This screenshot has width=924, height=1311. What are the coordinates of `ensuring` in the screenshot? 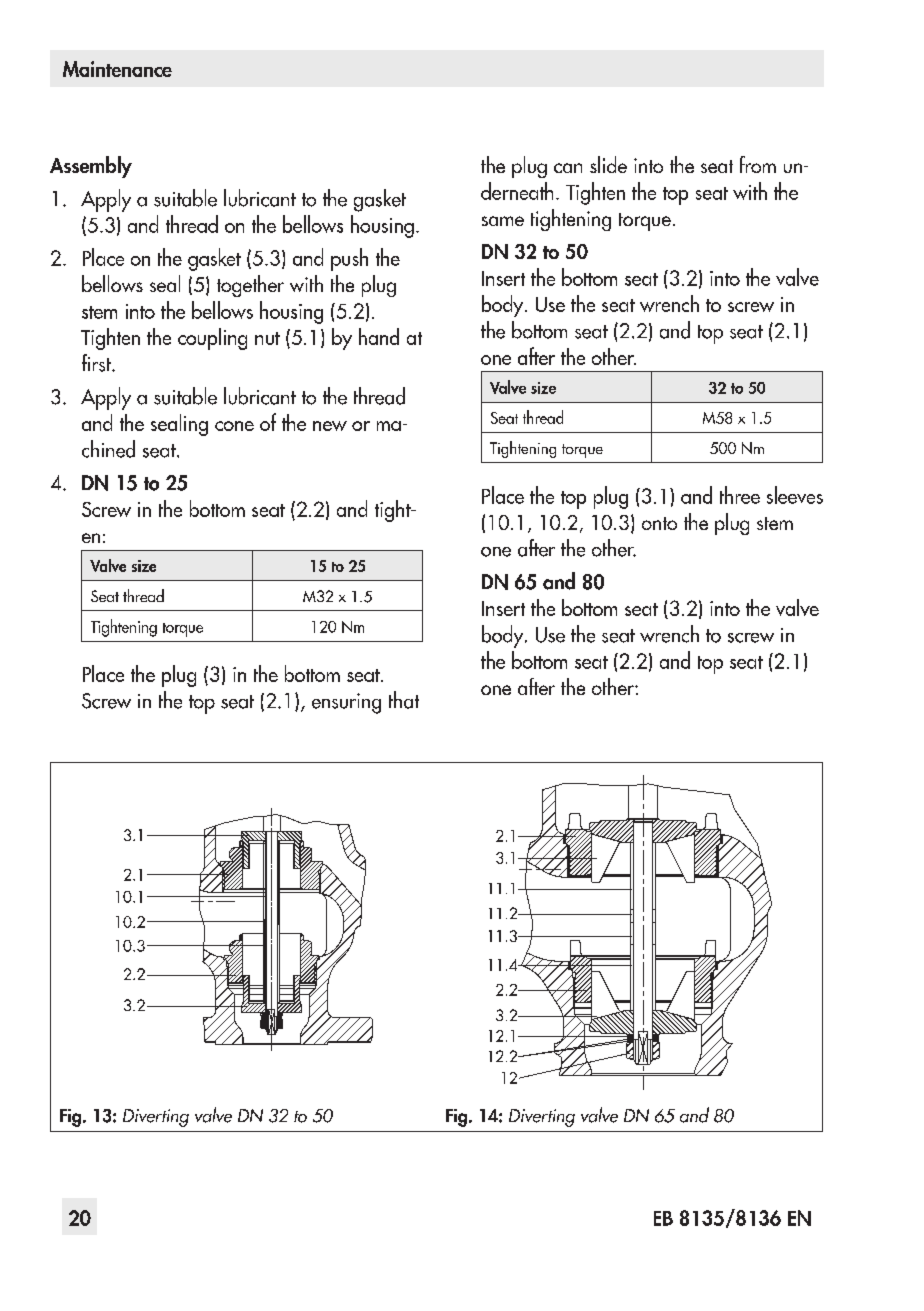 It's located at (346, 703).
